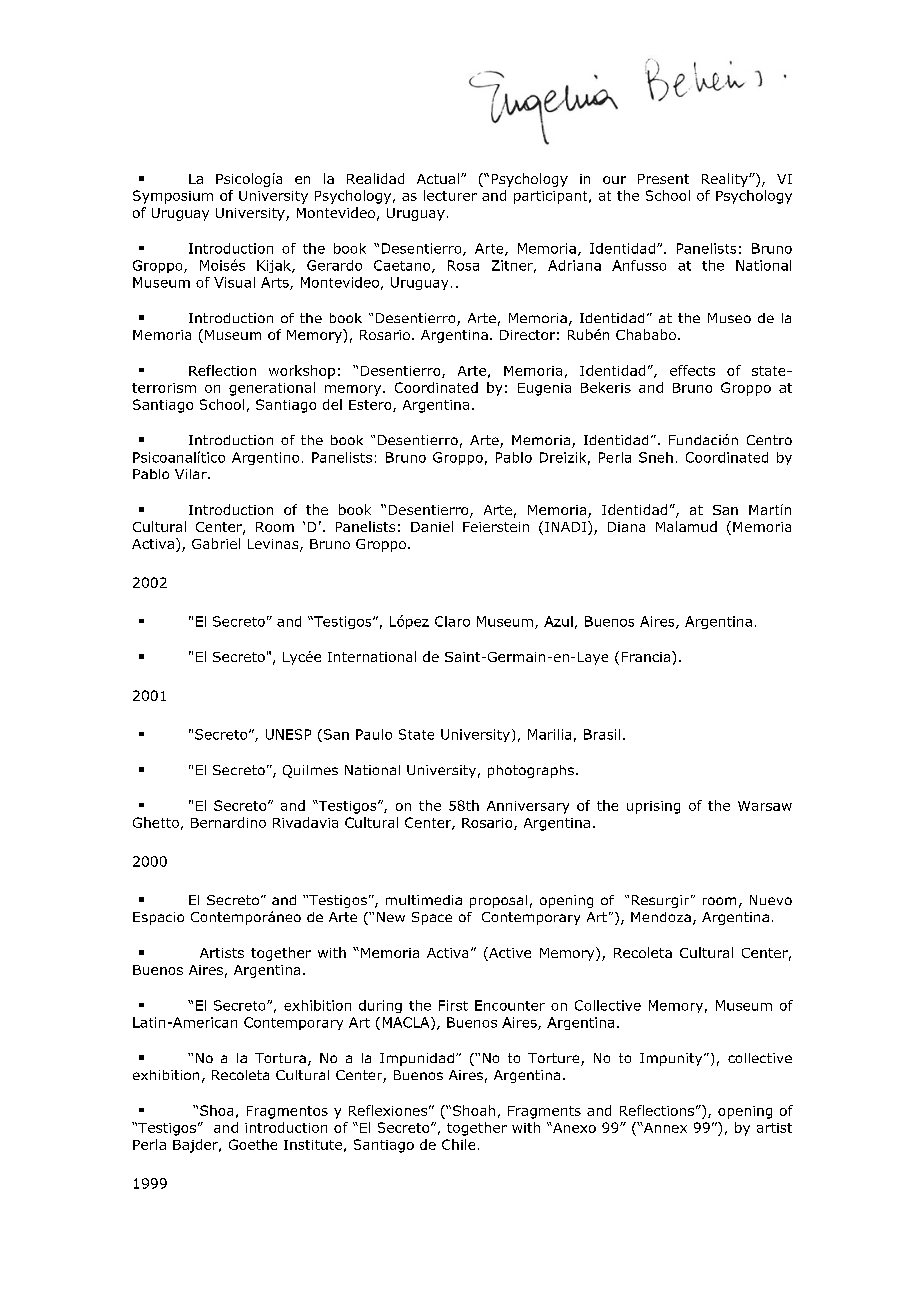 This page has width=924, height=1308. What do you see at coordinates (528, 807) in the page?
I see `Anniversary` at bounding box center [528, 807].
